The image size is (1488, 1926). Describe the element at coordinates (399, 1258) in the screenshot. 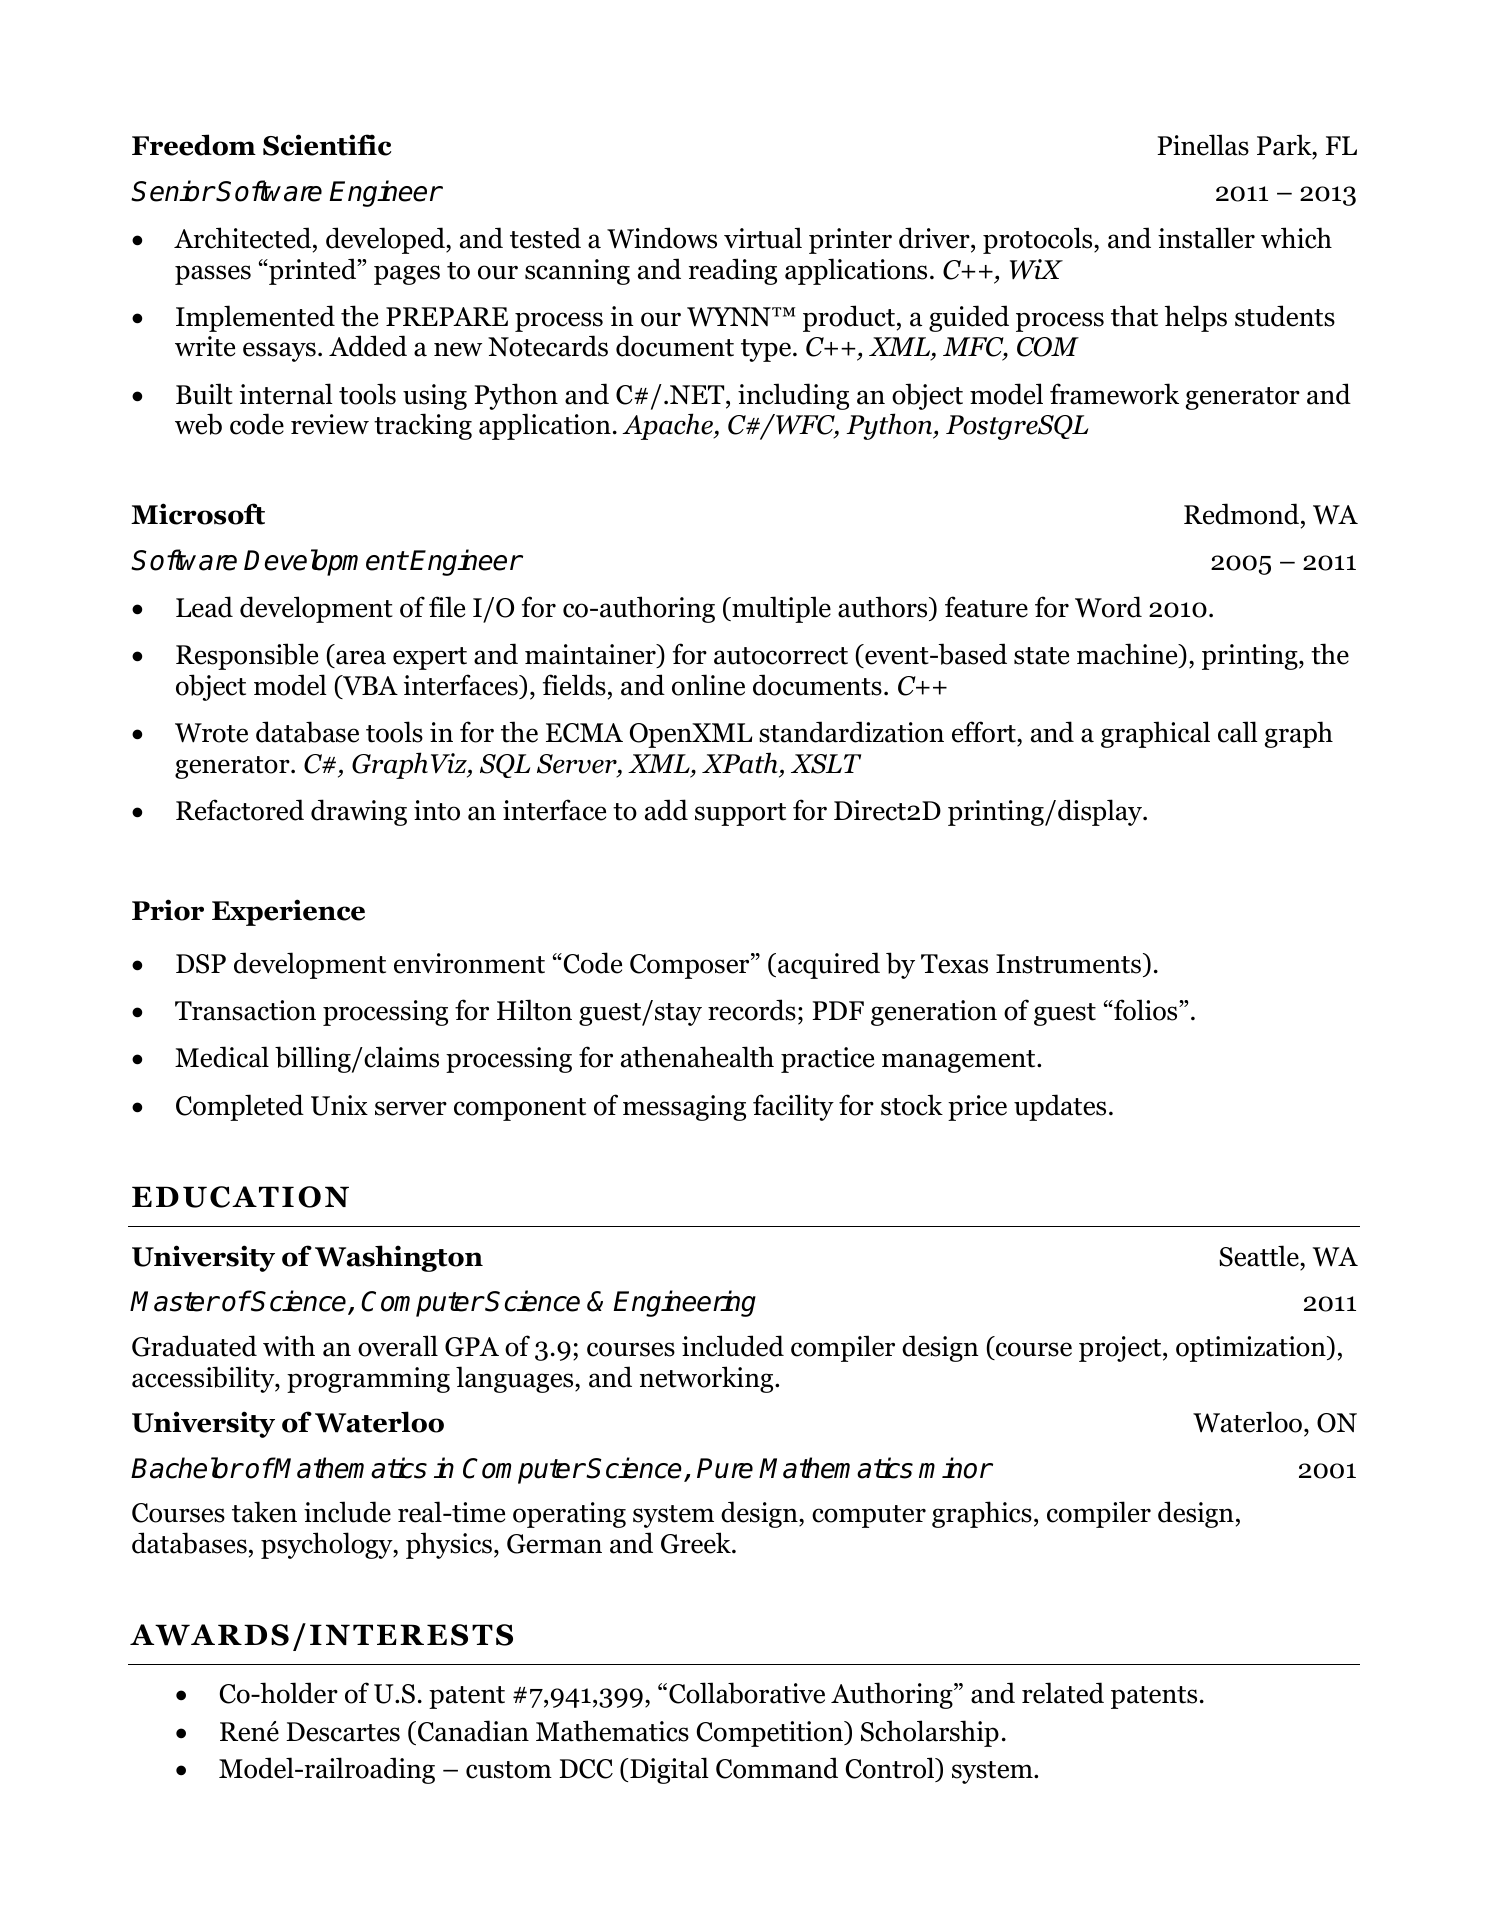

I see `Washington` at that location.
